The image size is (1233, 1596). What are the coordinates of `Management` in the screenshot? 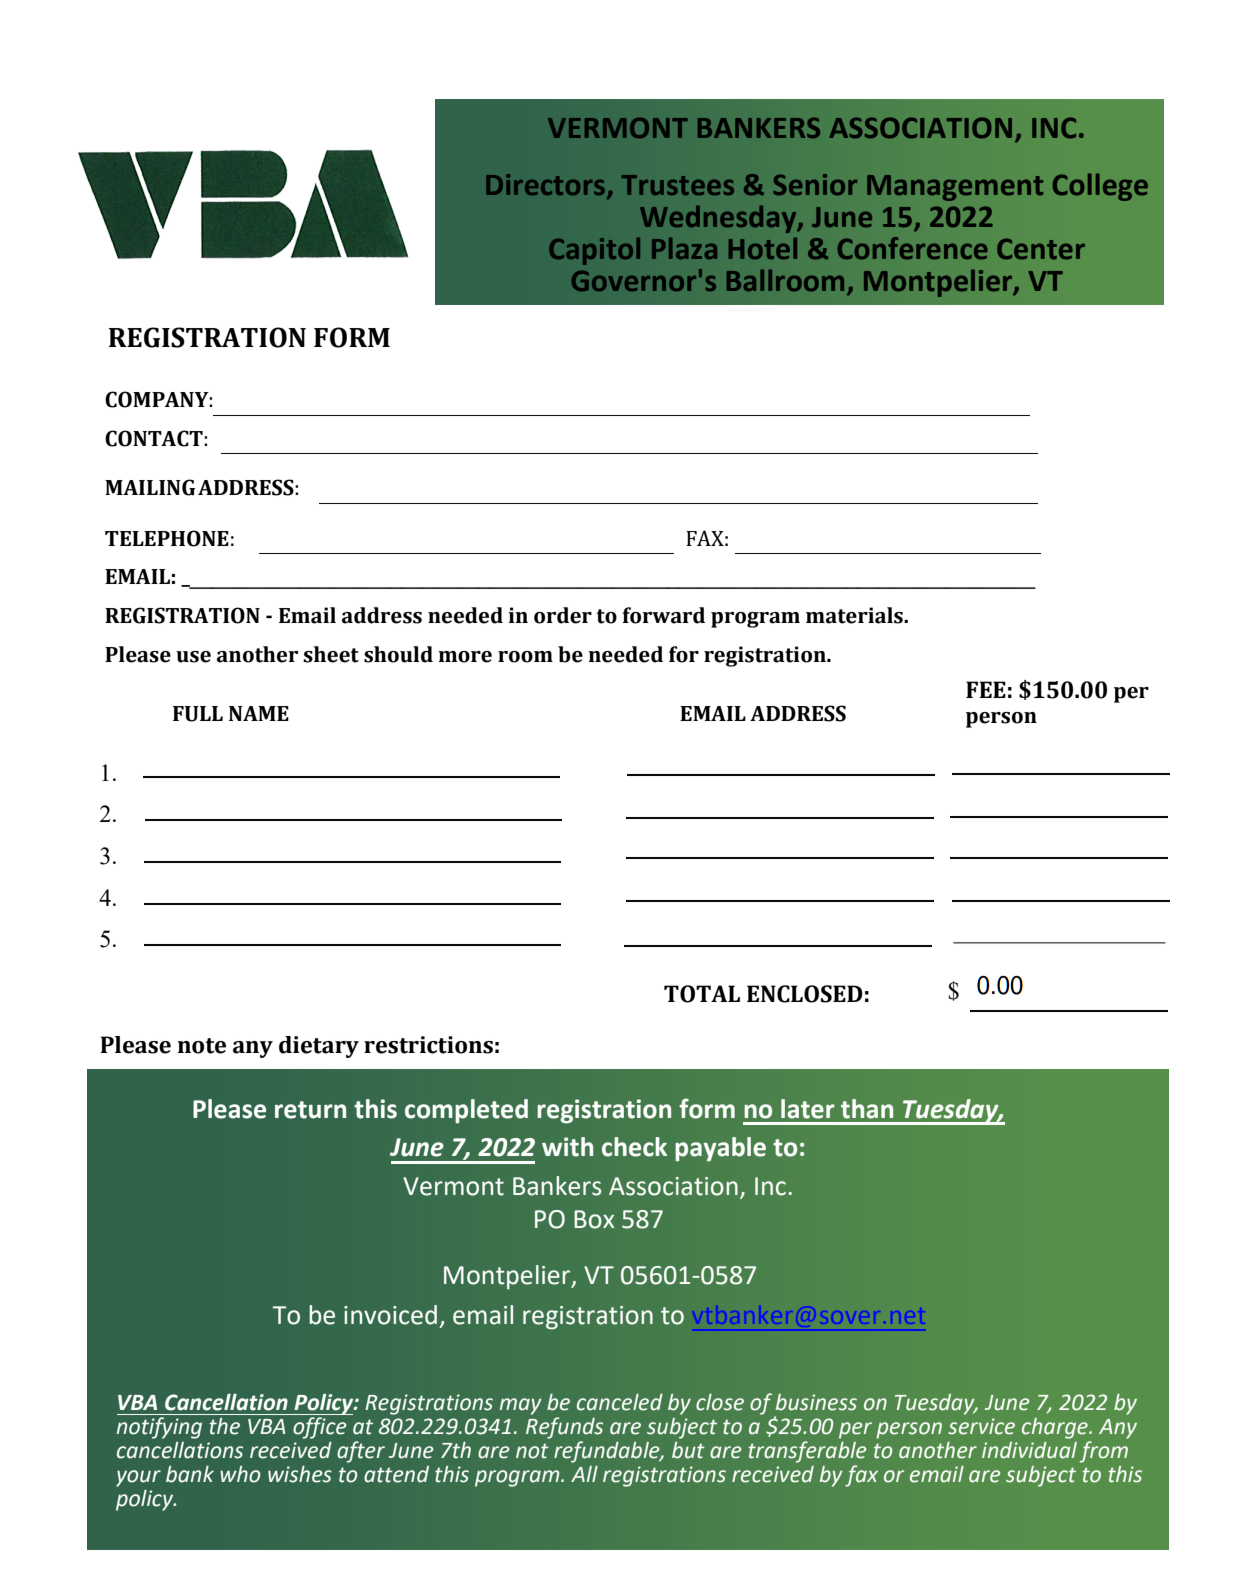 It's located at (955, 188).
